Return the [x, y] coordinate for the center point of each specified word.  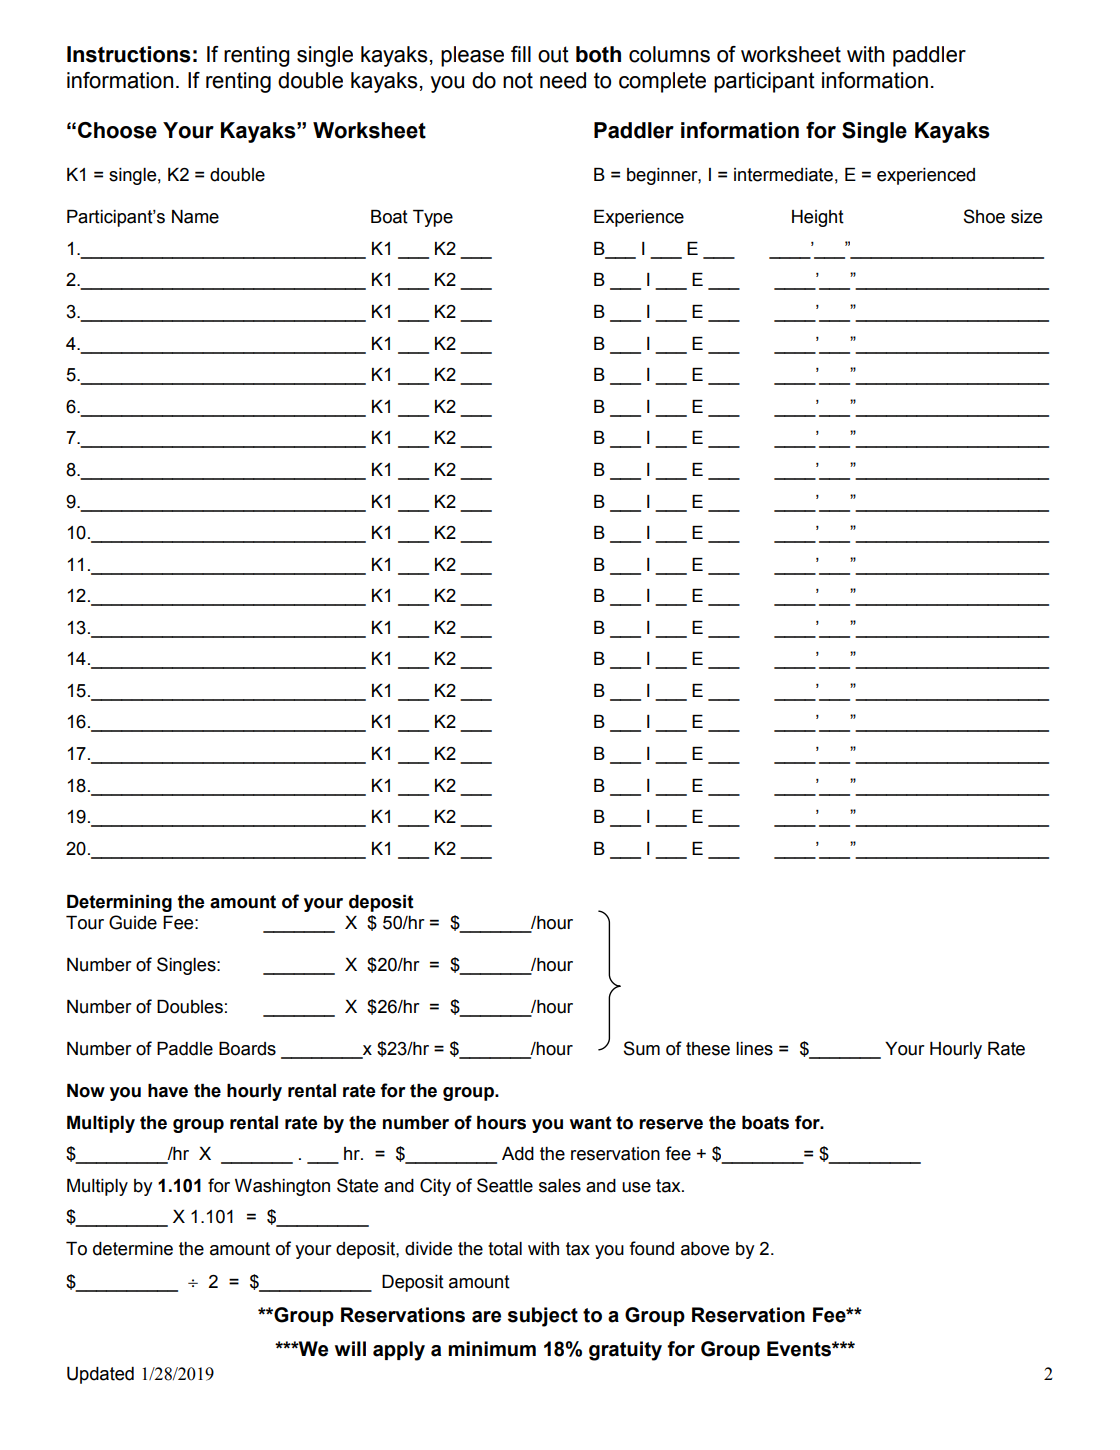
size [1026, 217]
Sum [641, 1048]
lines [754, 1049]
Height [818, 218]
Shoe [984, 216]
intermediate [783, 175]
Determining [119, 903]
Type [433, 218]
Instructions [129, 54]
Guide [133, 922]
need [563, 80]
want [591, 1123]
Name [195, 217]
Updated [100, 1375]
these [708, 1049]
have [168, 1091]
